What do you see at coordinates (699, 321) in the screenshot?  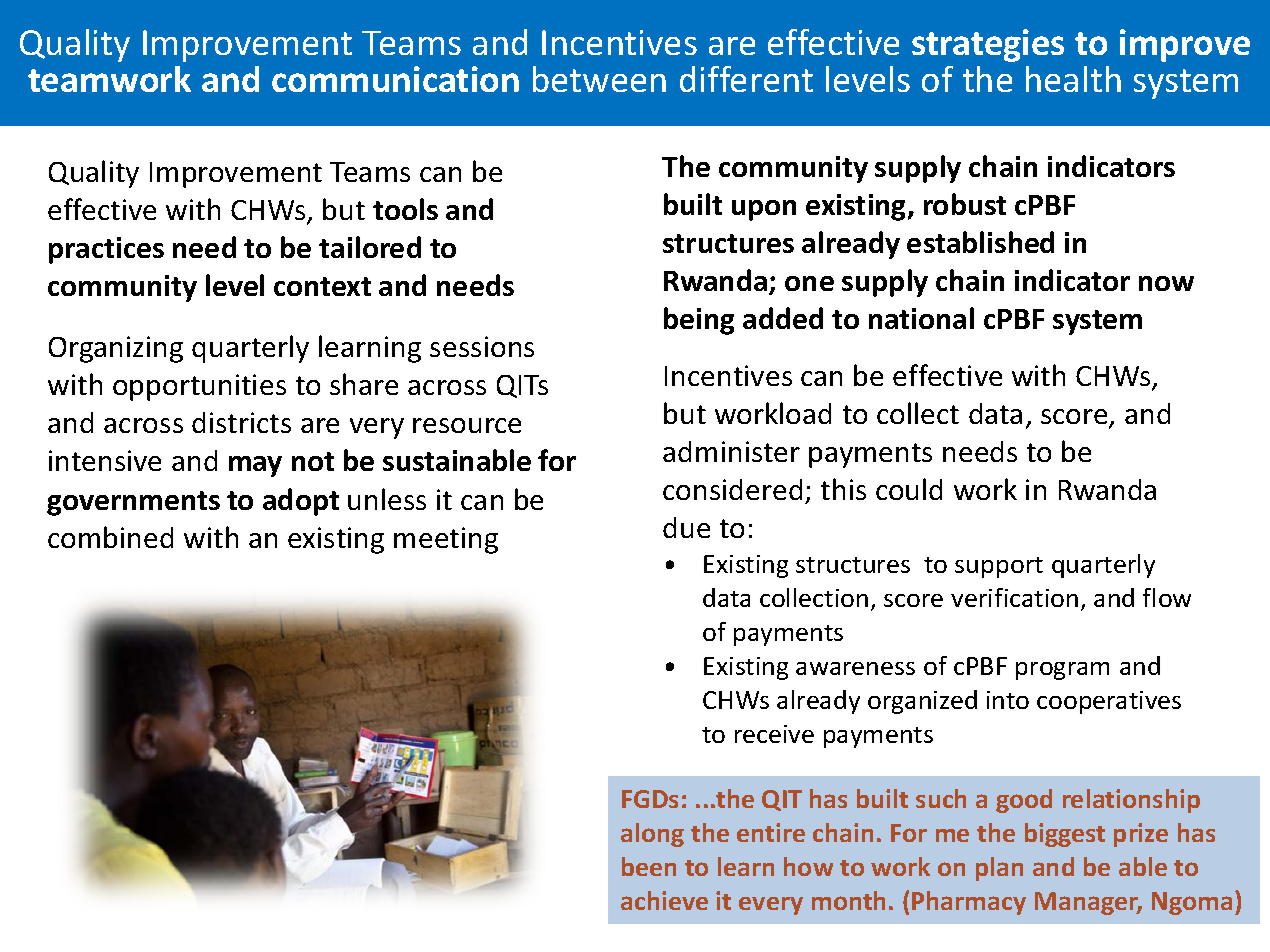 I see `being` at bounding box center [699, 321].
